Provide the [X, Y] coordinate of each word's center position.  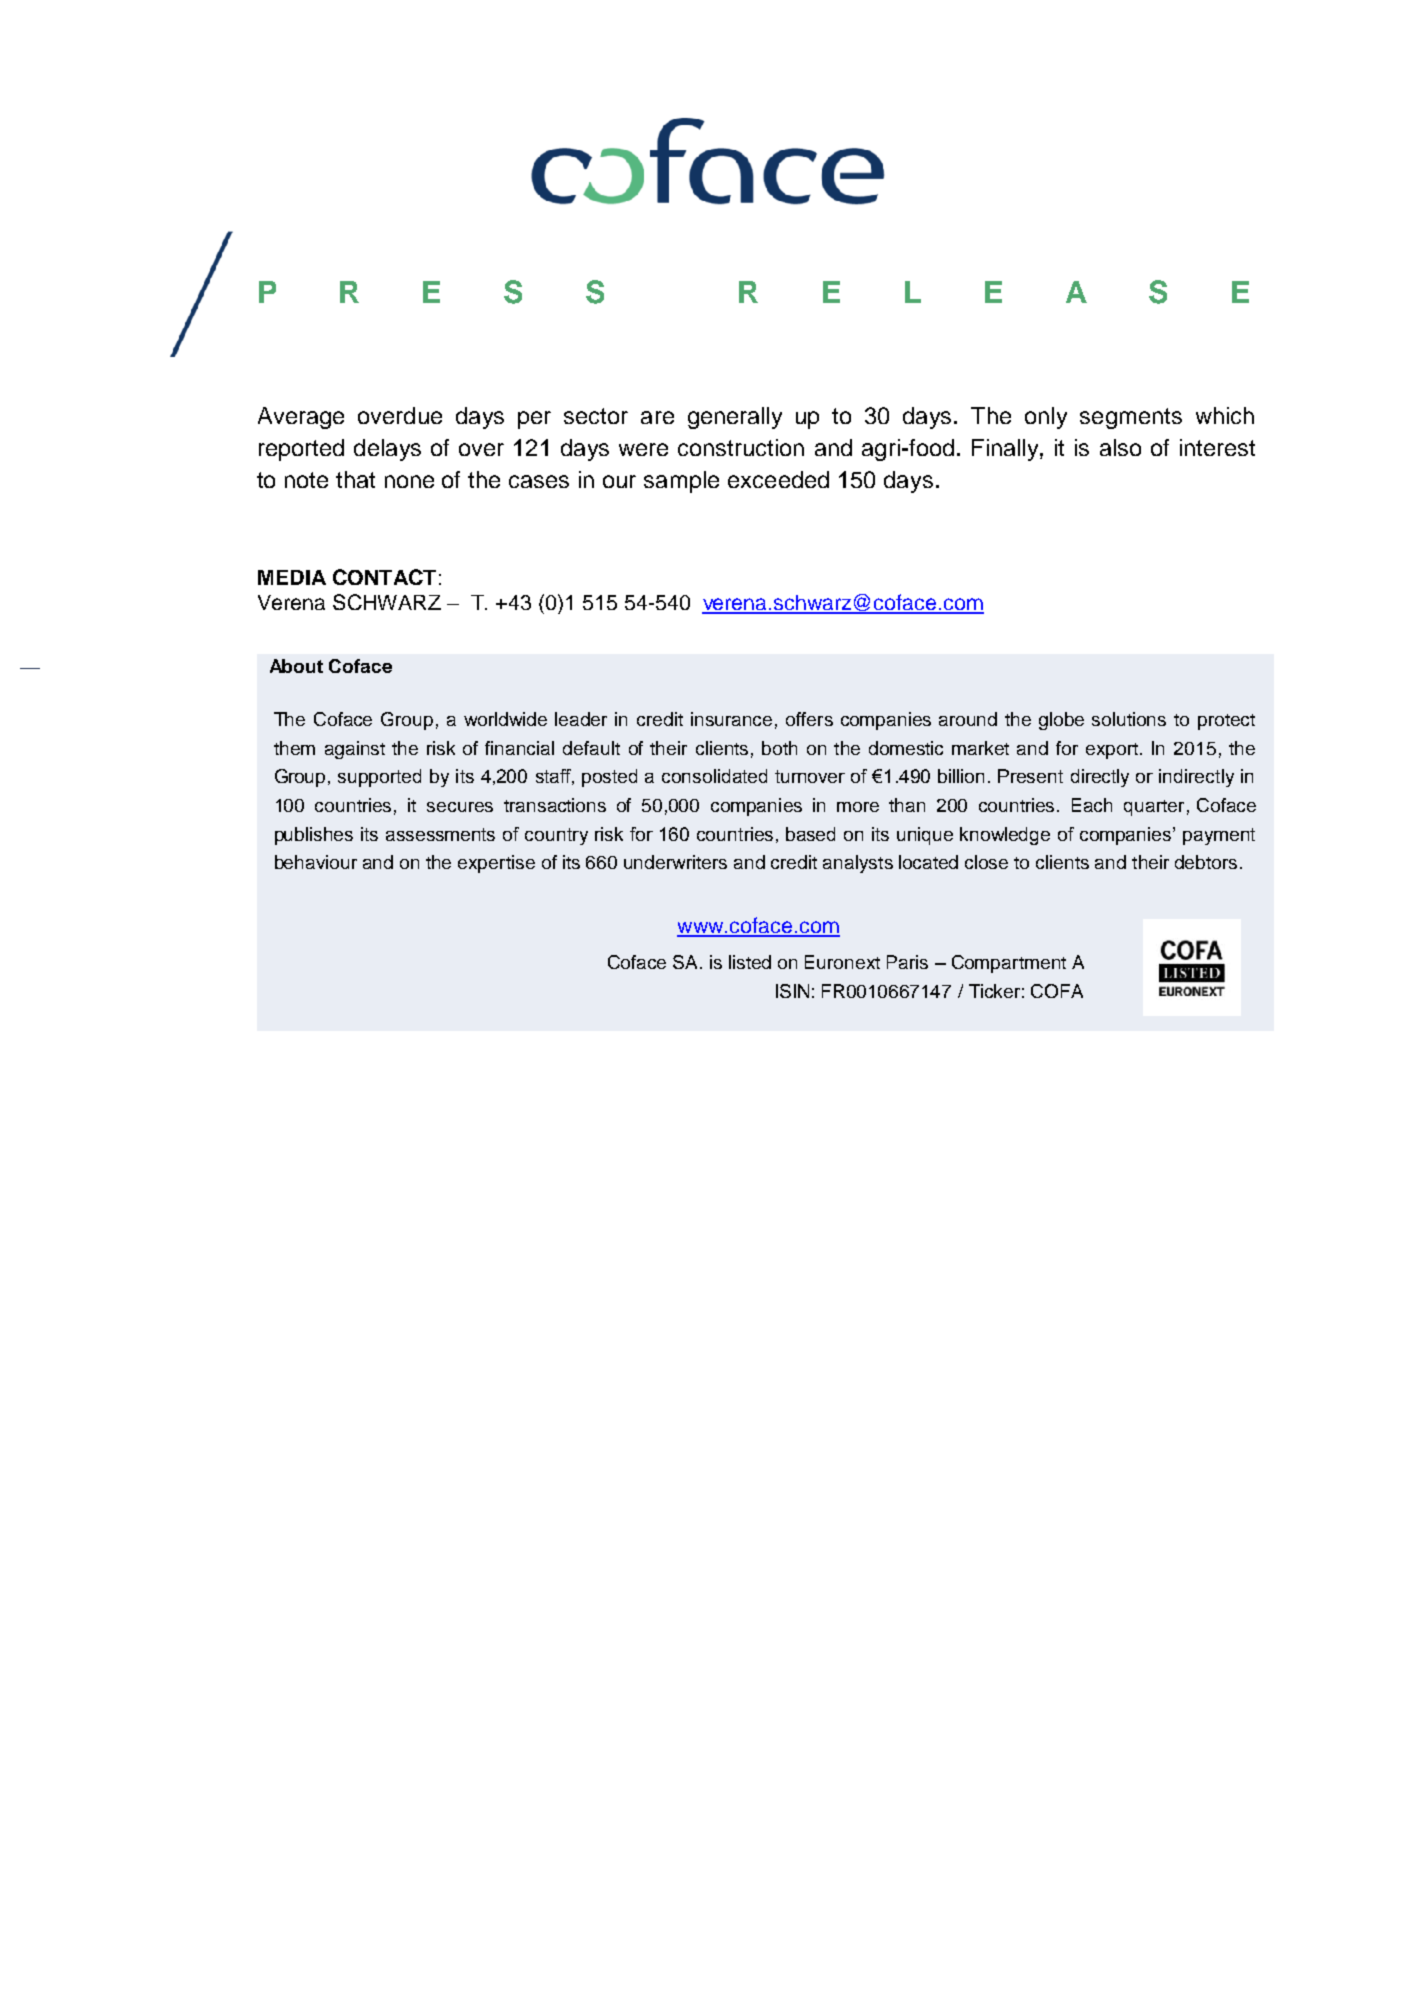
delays [387, 450]
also [1120, 447]
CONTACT [384, 577]
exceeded [778, 479]
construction [741, 447]
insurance [731, 719]
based [810, 834]
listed [750, 962]
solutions [1129, 719]
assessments [440, 834]
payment [1219, 836]
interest [1217, 447]
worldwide [505, 719]
